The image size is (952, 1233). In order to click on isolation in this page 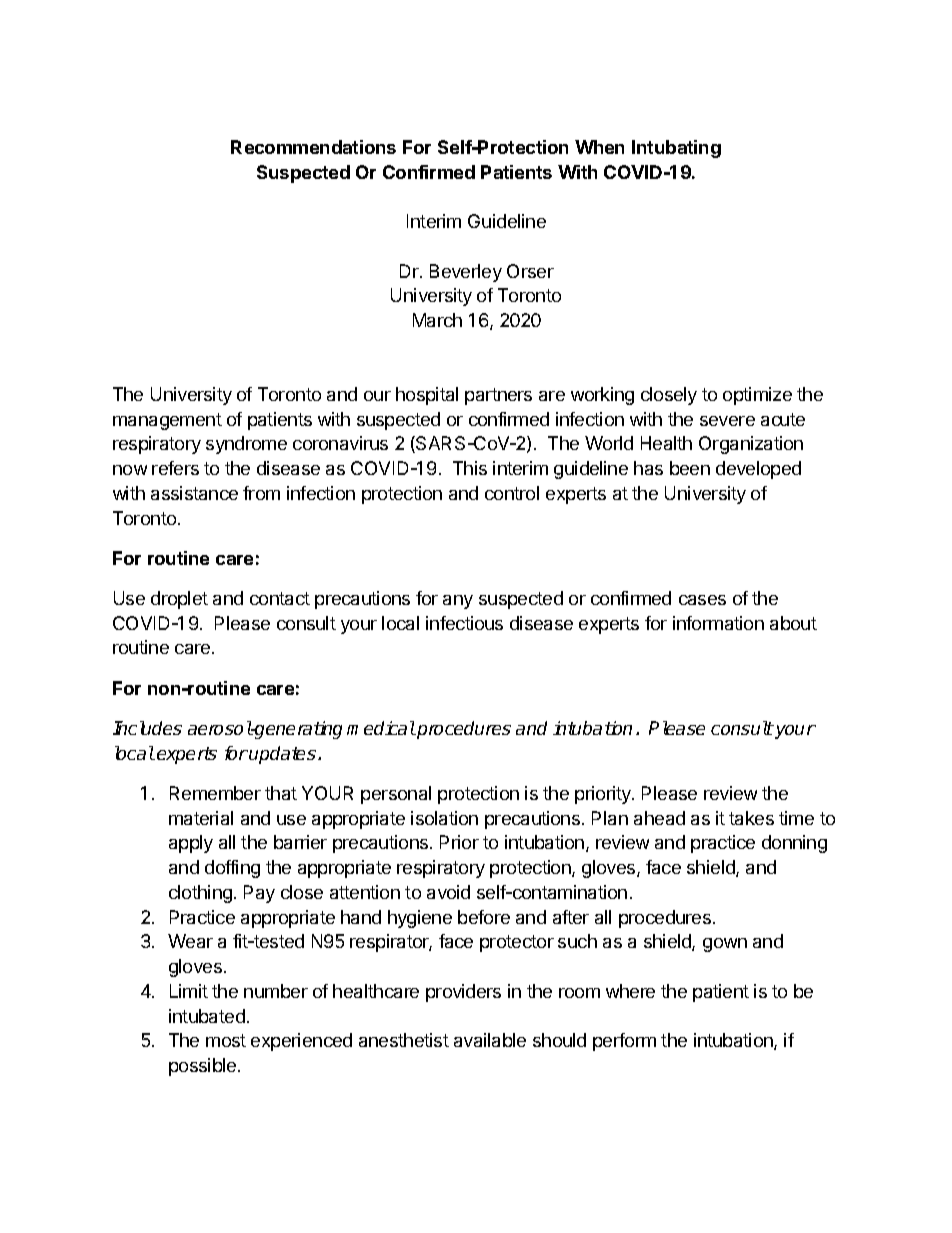, I will do `click(444, 818)`.
